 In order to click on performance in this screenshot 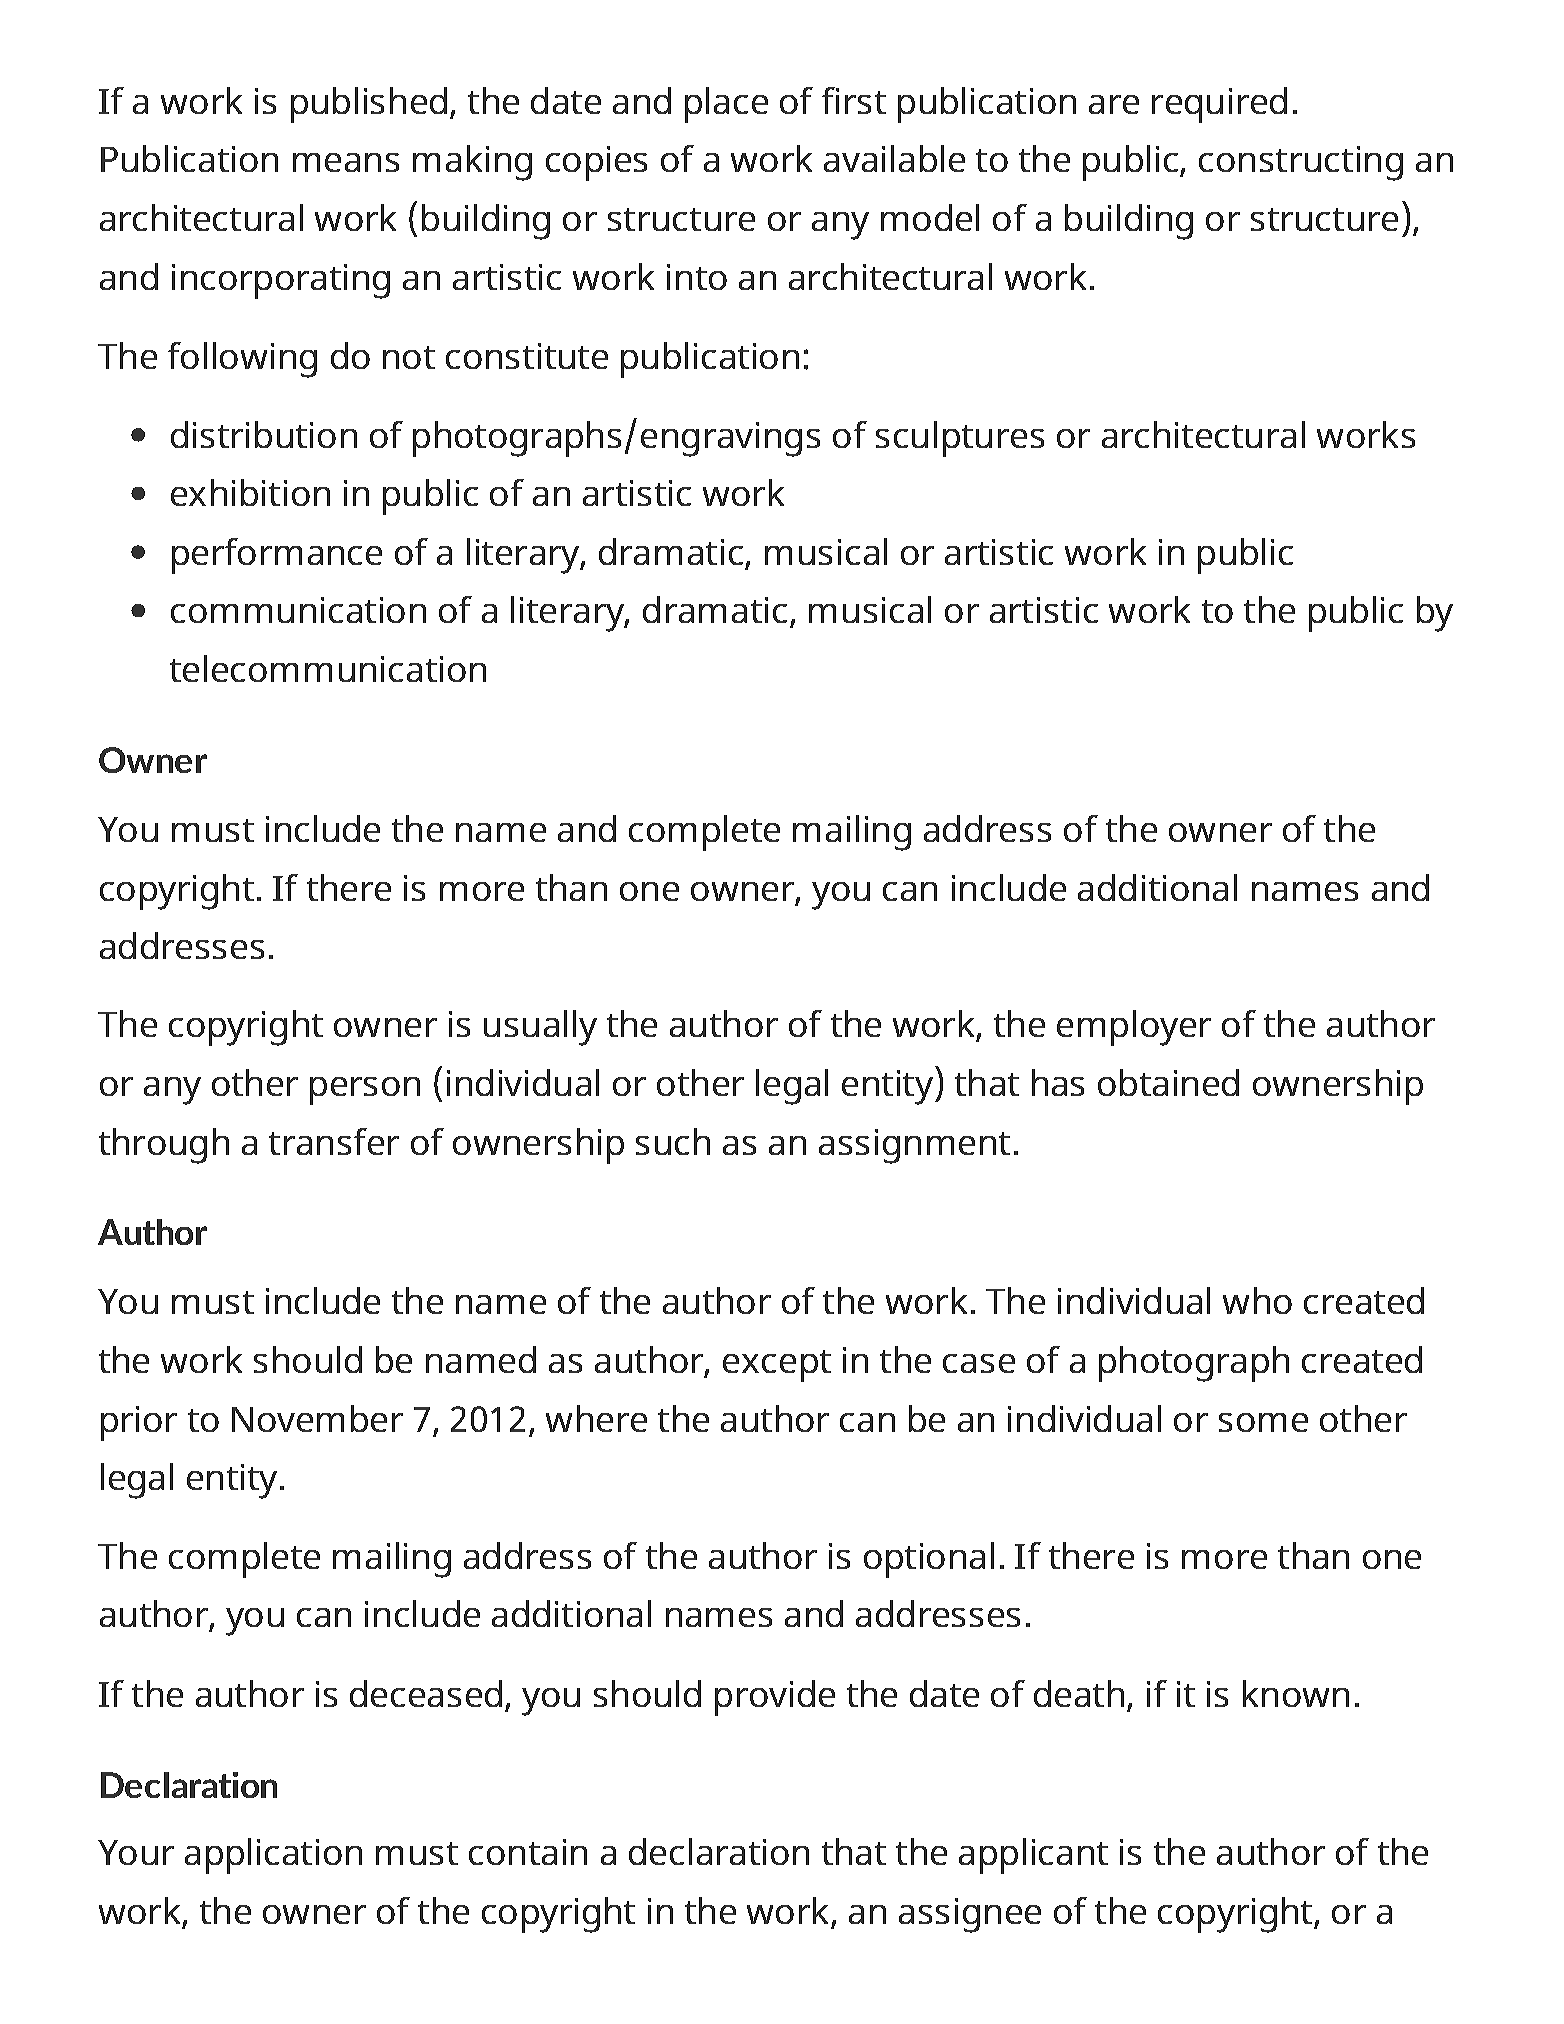, I will do `click(277, 556)`.
